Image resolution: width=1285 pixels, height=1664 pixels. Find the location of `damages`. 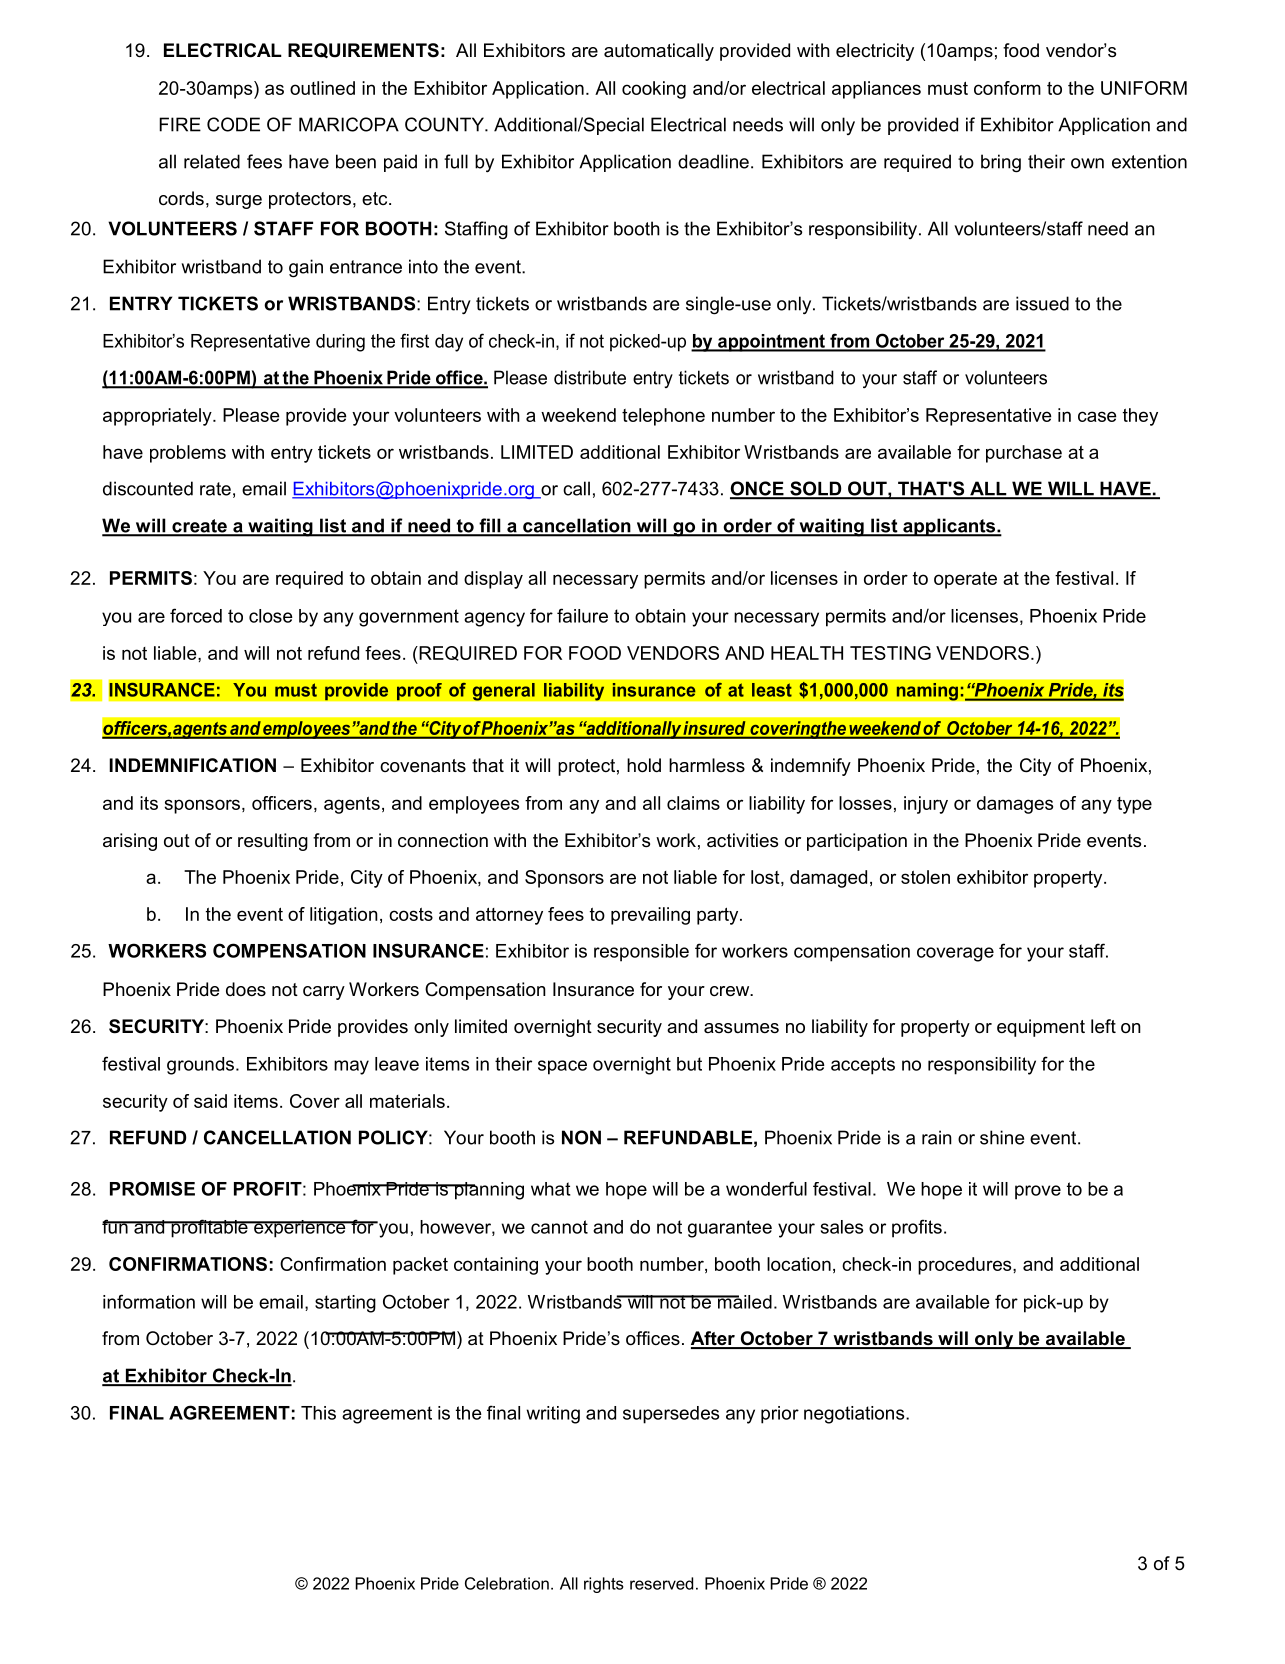

damages is located at coordinates (1015, 805).
